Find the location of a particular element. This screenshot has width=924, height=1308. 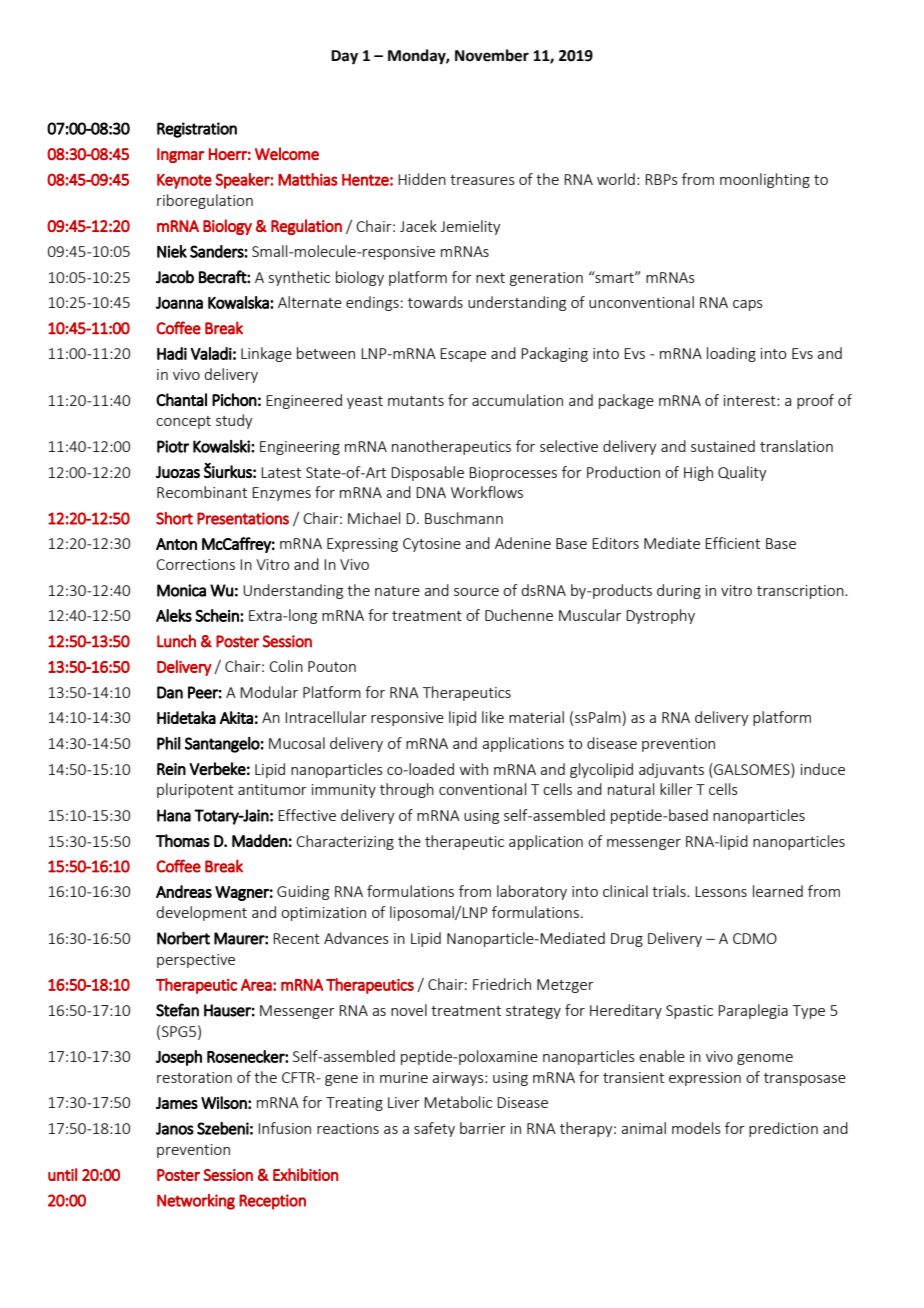

moonlighting is located at coordinates (765, 180).
